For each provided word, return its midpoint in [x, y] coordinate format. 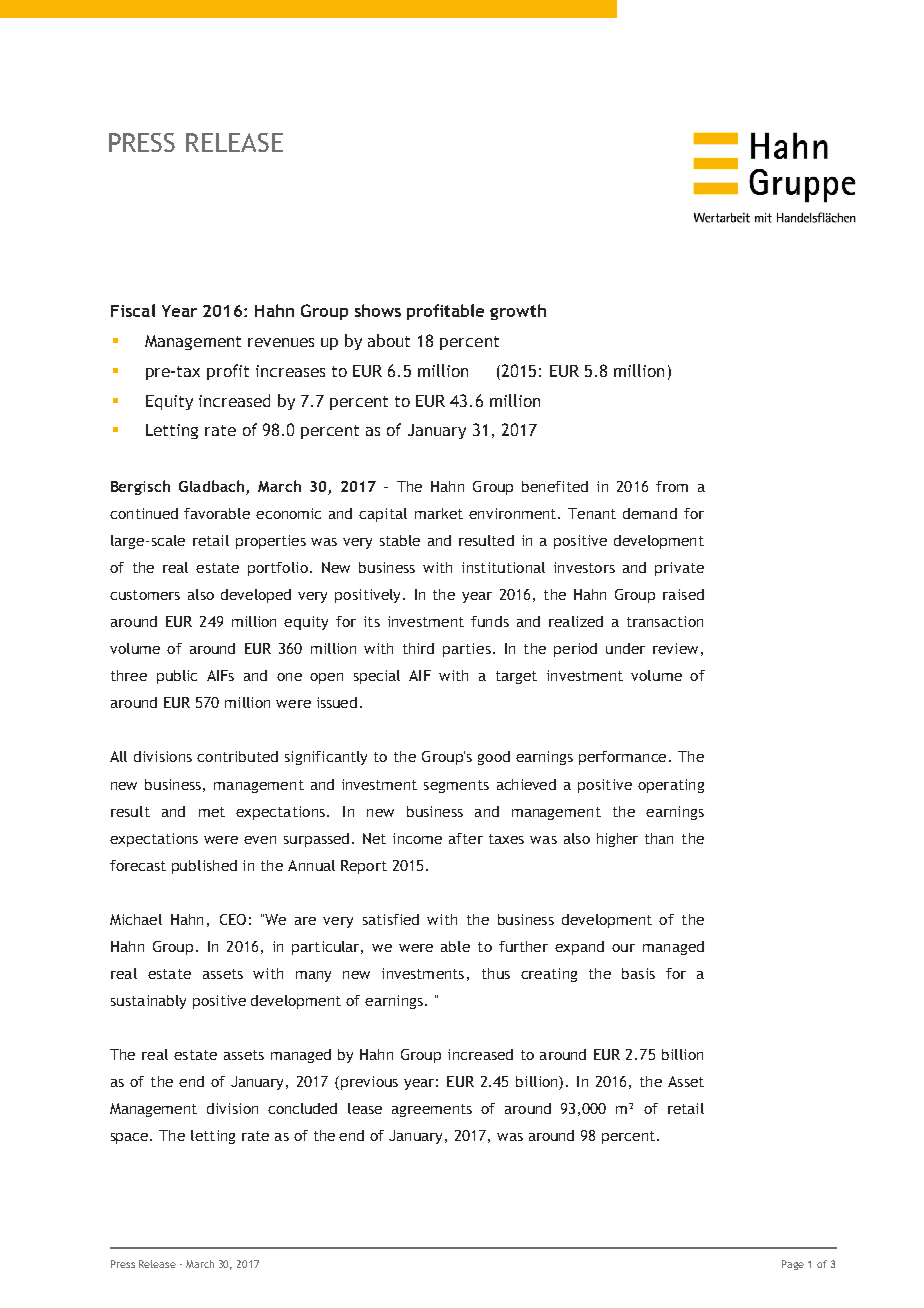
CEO [233, 919]
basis [638, 973]
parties [467, 650]
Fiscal [133, 310]
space [131, 1138]
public [177, 677]
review [675, 648]
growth [518, 312]
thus [496, 973]
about [389, 340]
